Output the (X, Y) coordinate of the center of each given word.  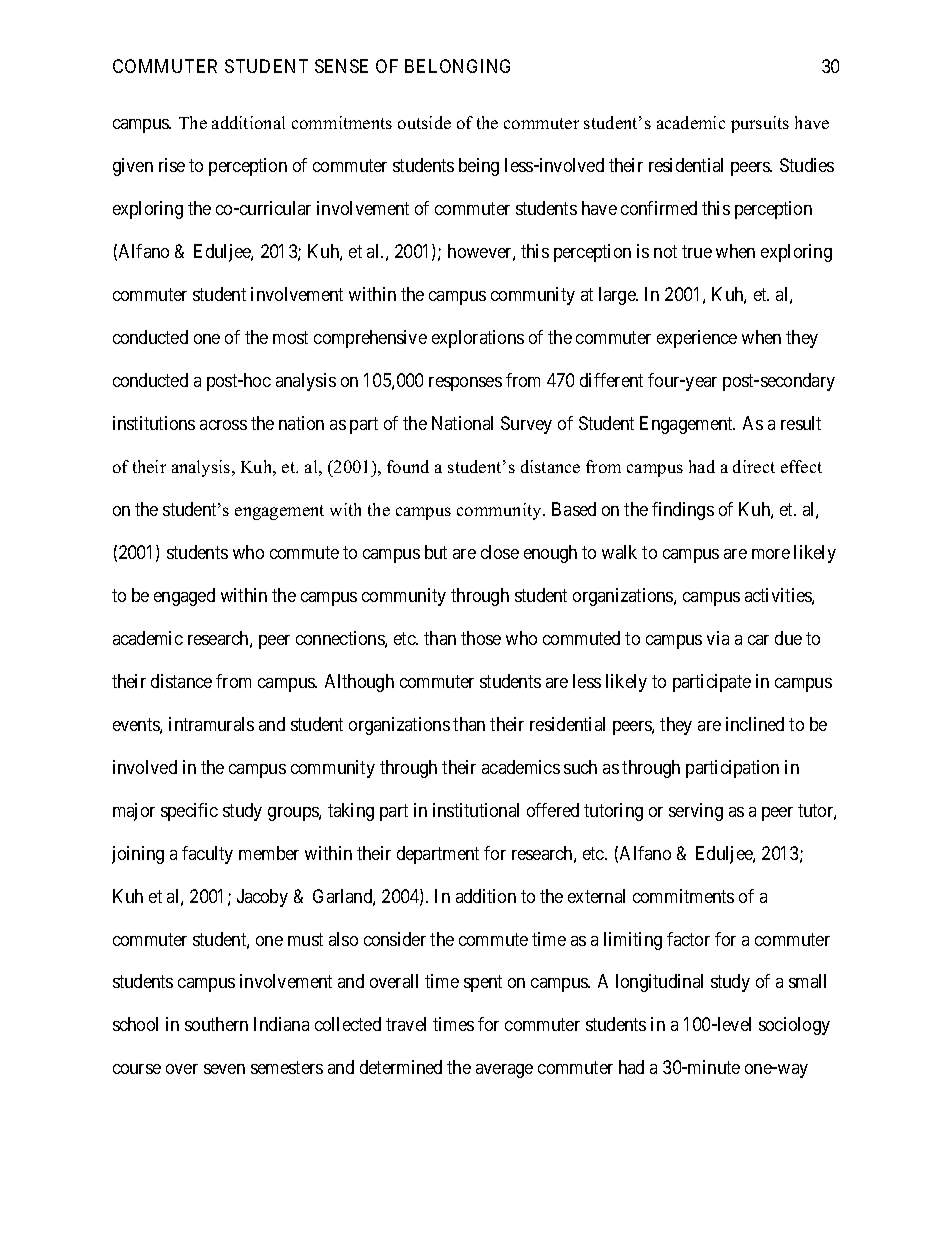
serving (696, 812)
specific (189, 812)
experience (697, 339)
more (771, 554)
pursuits (760, 124)
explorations (478, 339)
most (290, 337)
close (500, 552)
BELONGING (457, 66)
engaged (184, 597)
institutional (476, 810)
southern (216, 1024)
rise (172, 165)
